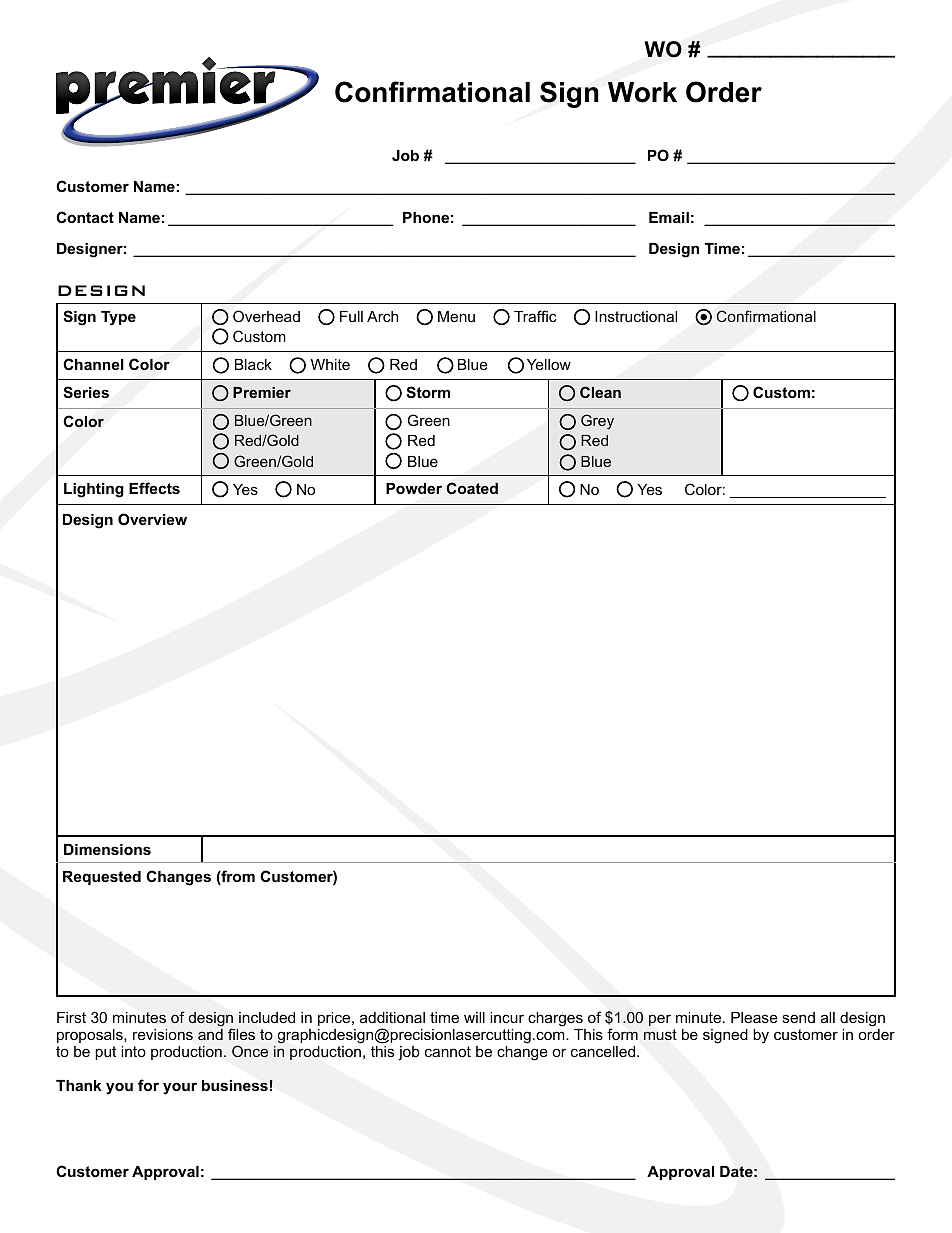 This screenshot has width=952, height=1233. I want to click on Grey, so click(597, 422).
